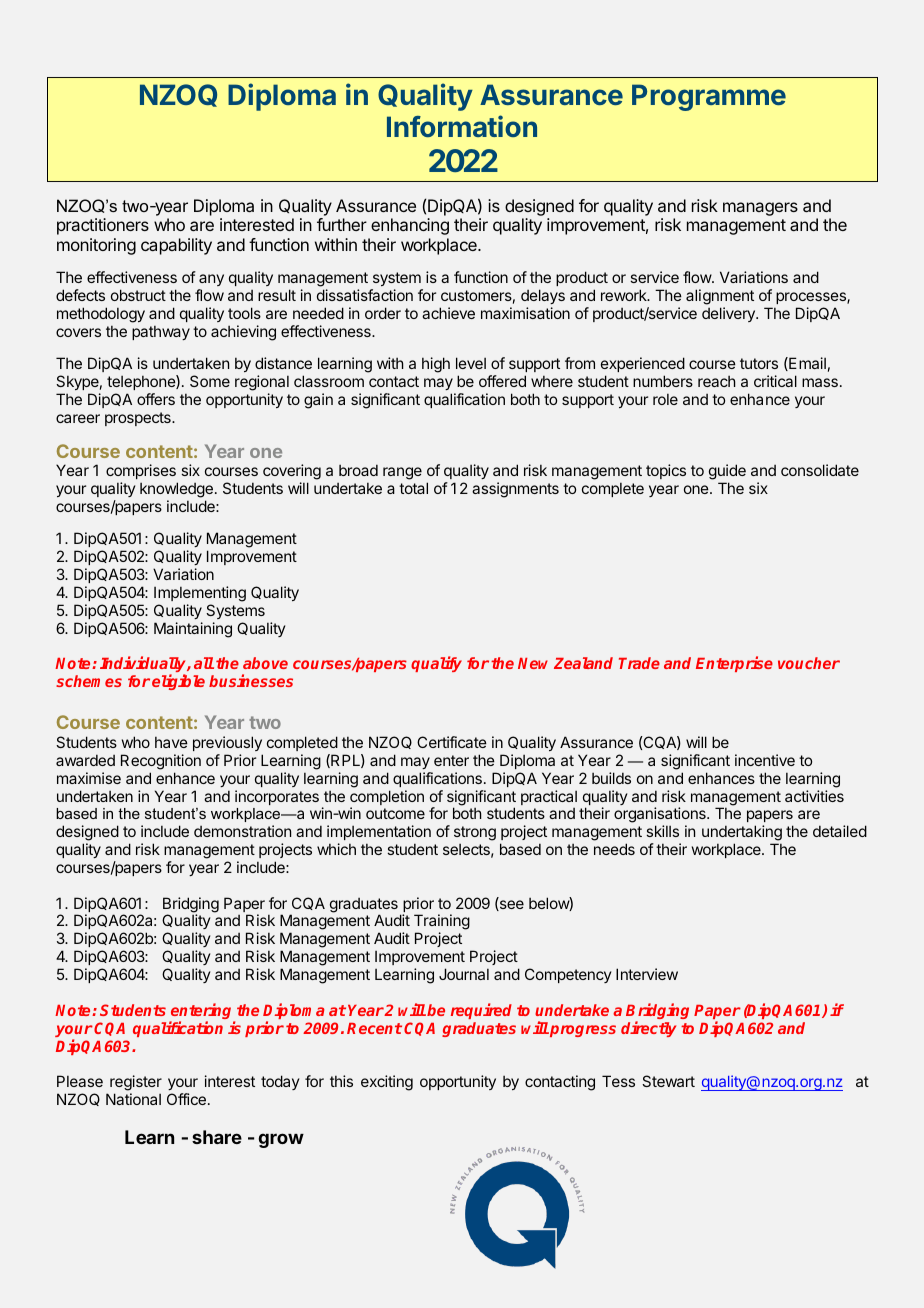 The height and width of the screenshot is (1308, 924). Describe the element at coordinates (742, 833) in the screenshot. I see `undertaking` at that location.
